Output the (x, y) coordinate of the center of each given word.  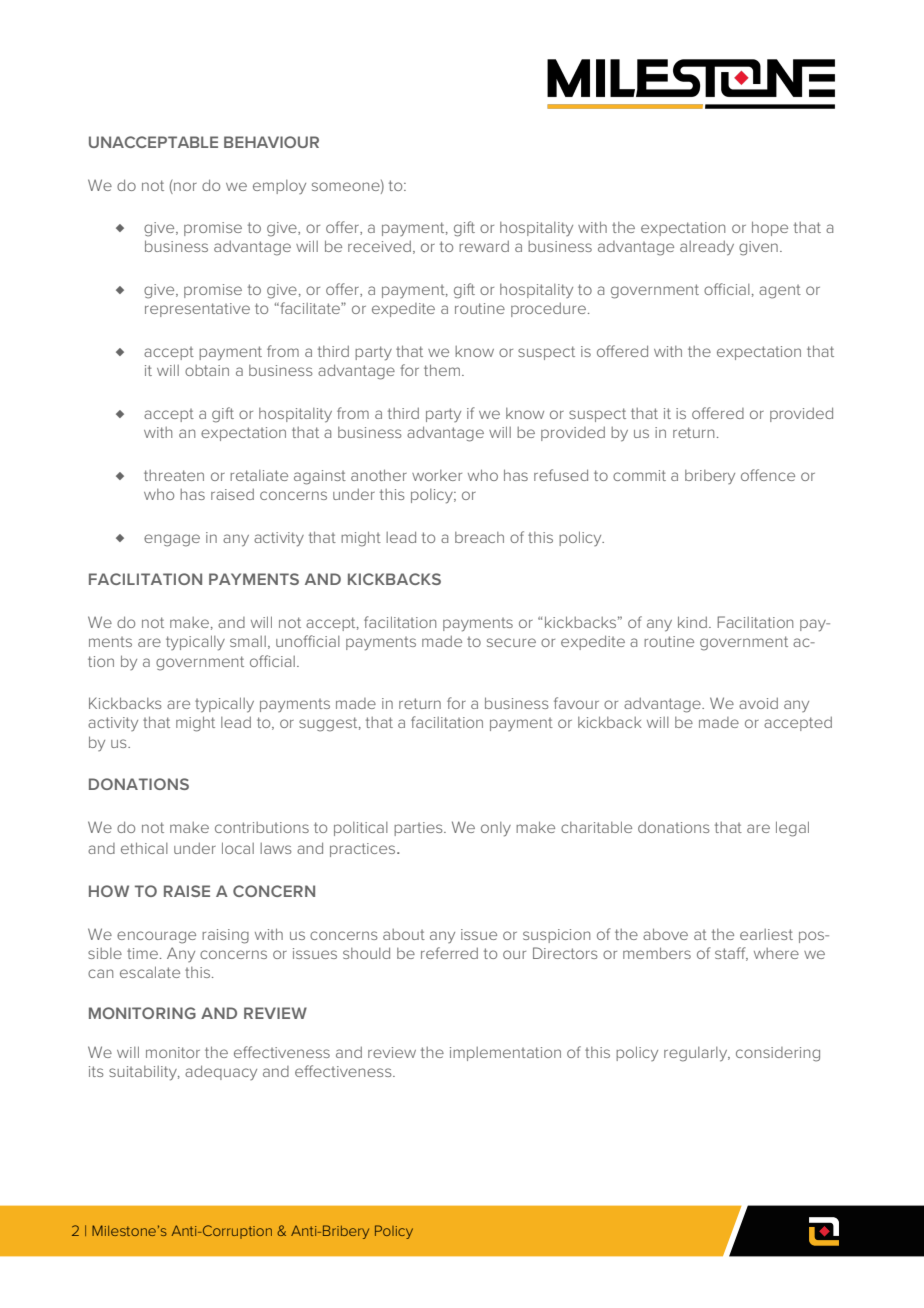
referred (449, 953)
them (442, 370)
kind (692, 622)
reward (484, 246)
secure (511, 642)
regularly (697, 1054)
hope (770, 228)
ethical (144, 848)
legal (792, 829)
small (248, 641)
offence (768, 475)
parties (419, 829)
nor (185, 186)
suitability (144, 1073)
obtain (207, 370)
